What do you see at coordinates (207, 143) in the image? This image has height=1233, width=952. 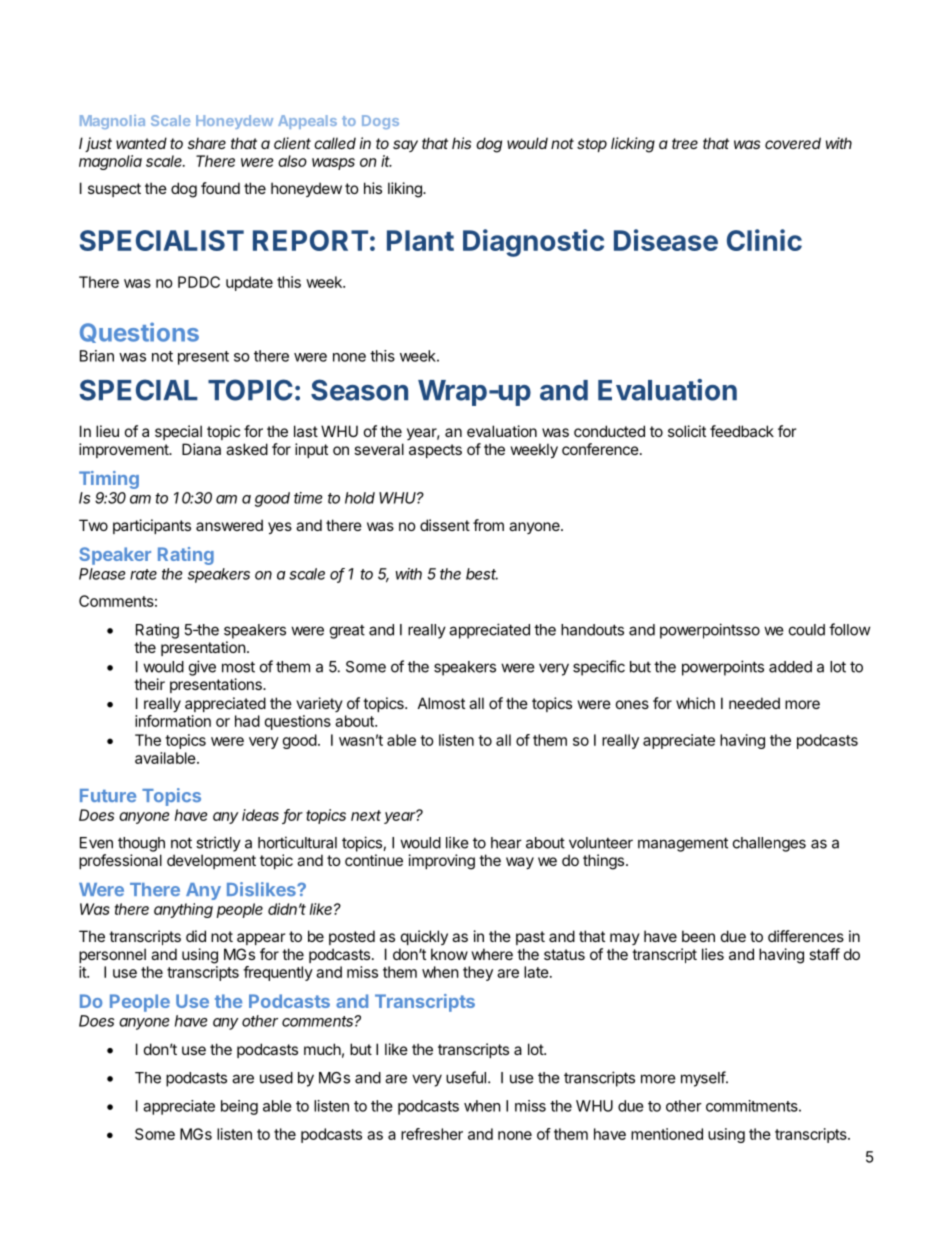 I see `share` at bounding box center [207, 143].
